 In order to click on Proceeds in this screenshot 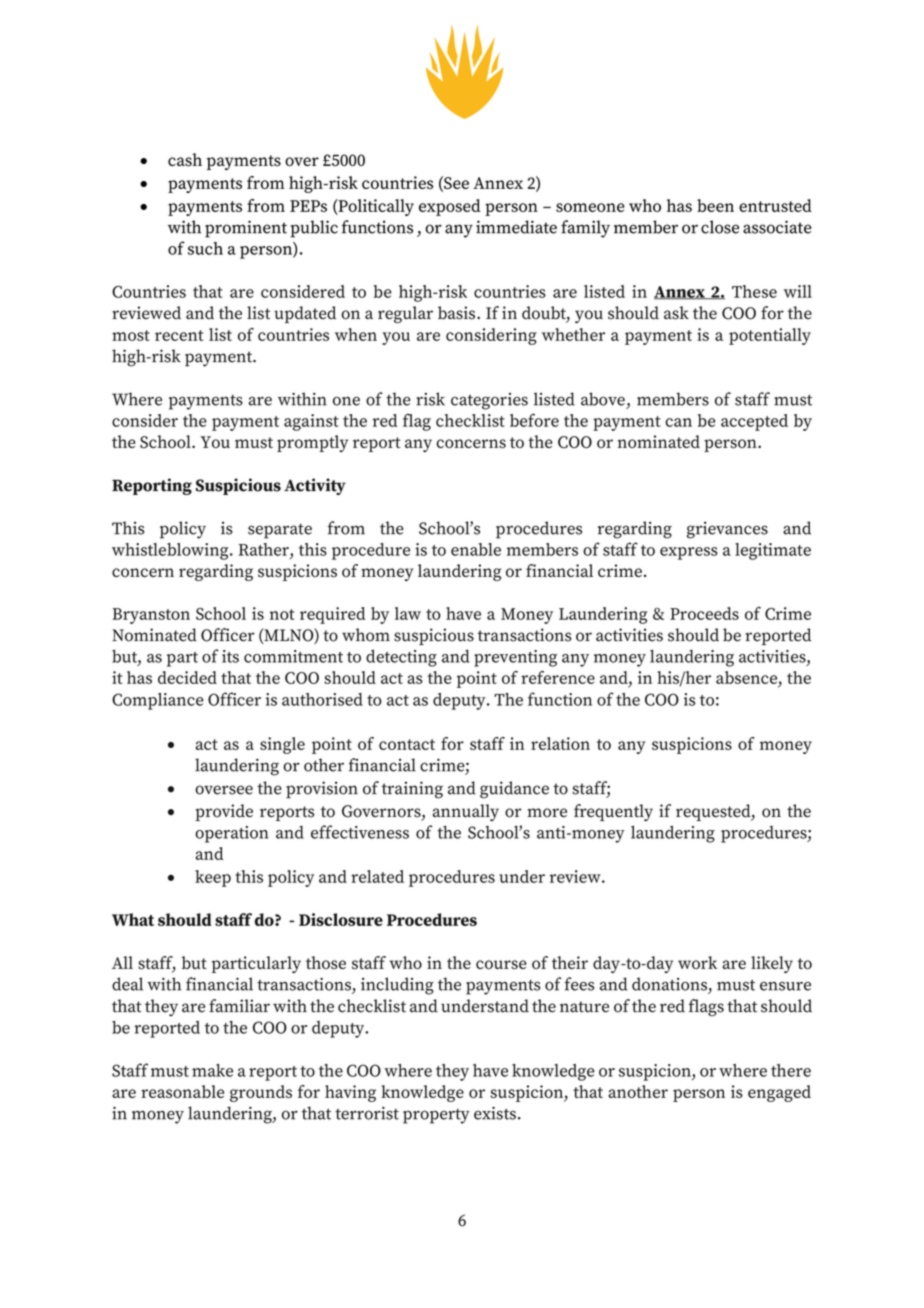, I will do `click(704, 613)`.
